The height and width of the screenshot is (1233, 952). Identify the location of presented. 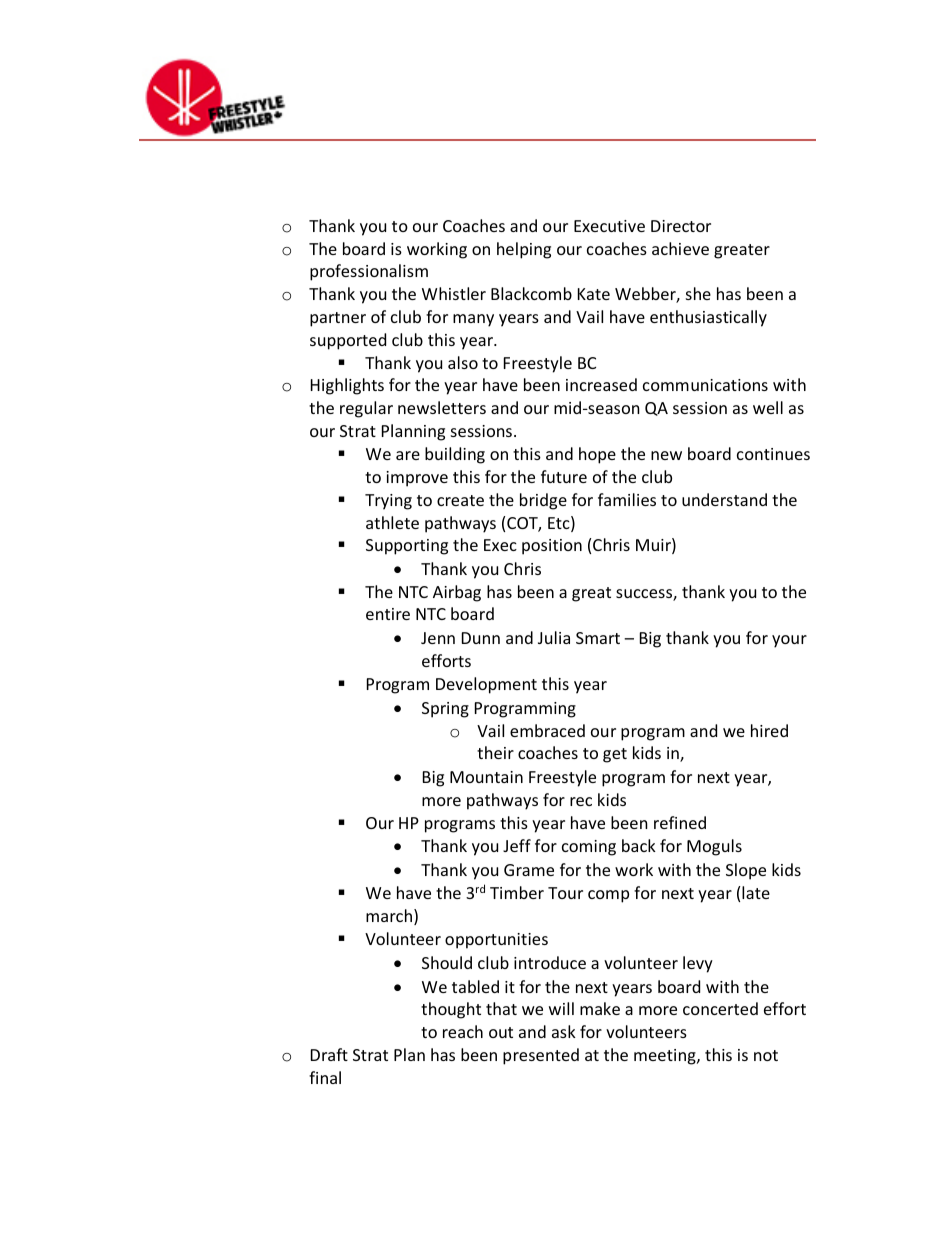
(541, 1056).
